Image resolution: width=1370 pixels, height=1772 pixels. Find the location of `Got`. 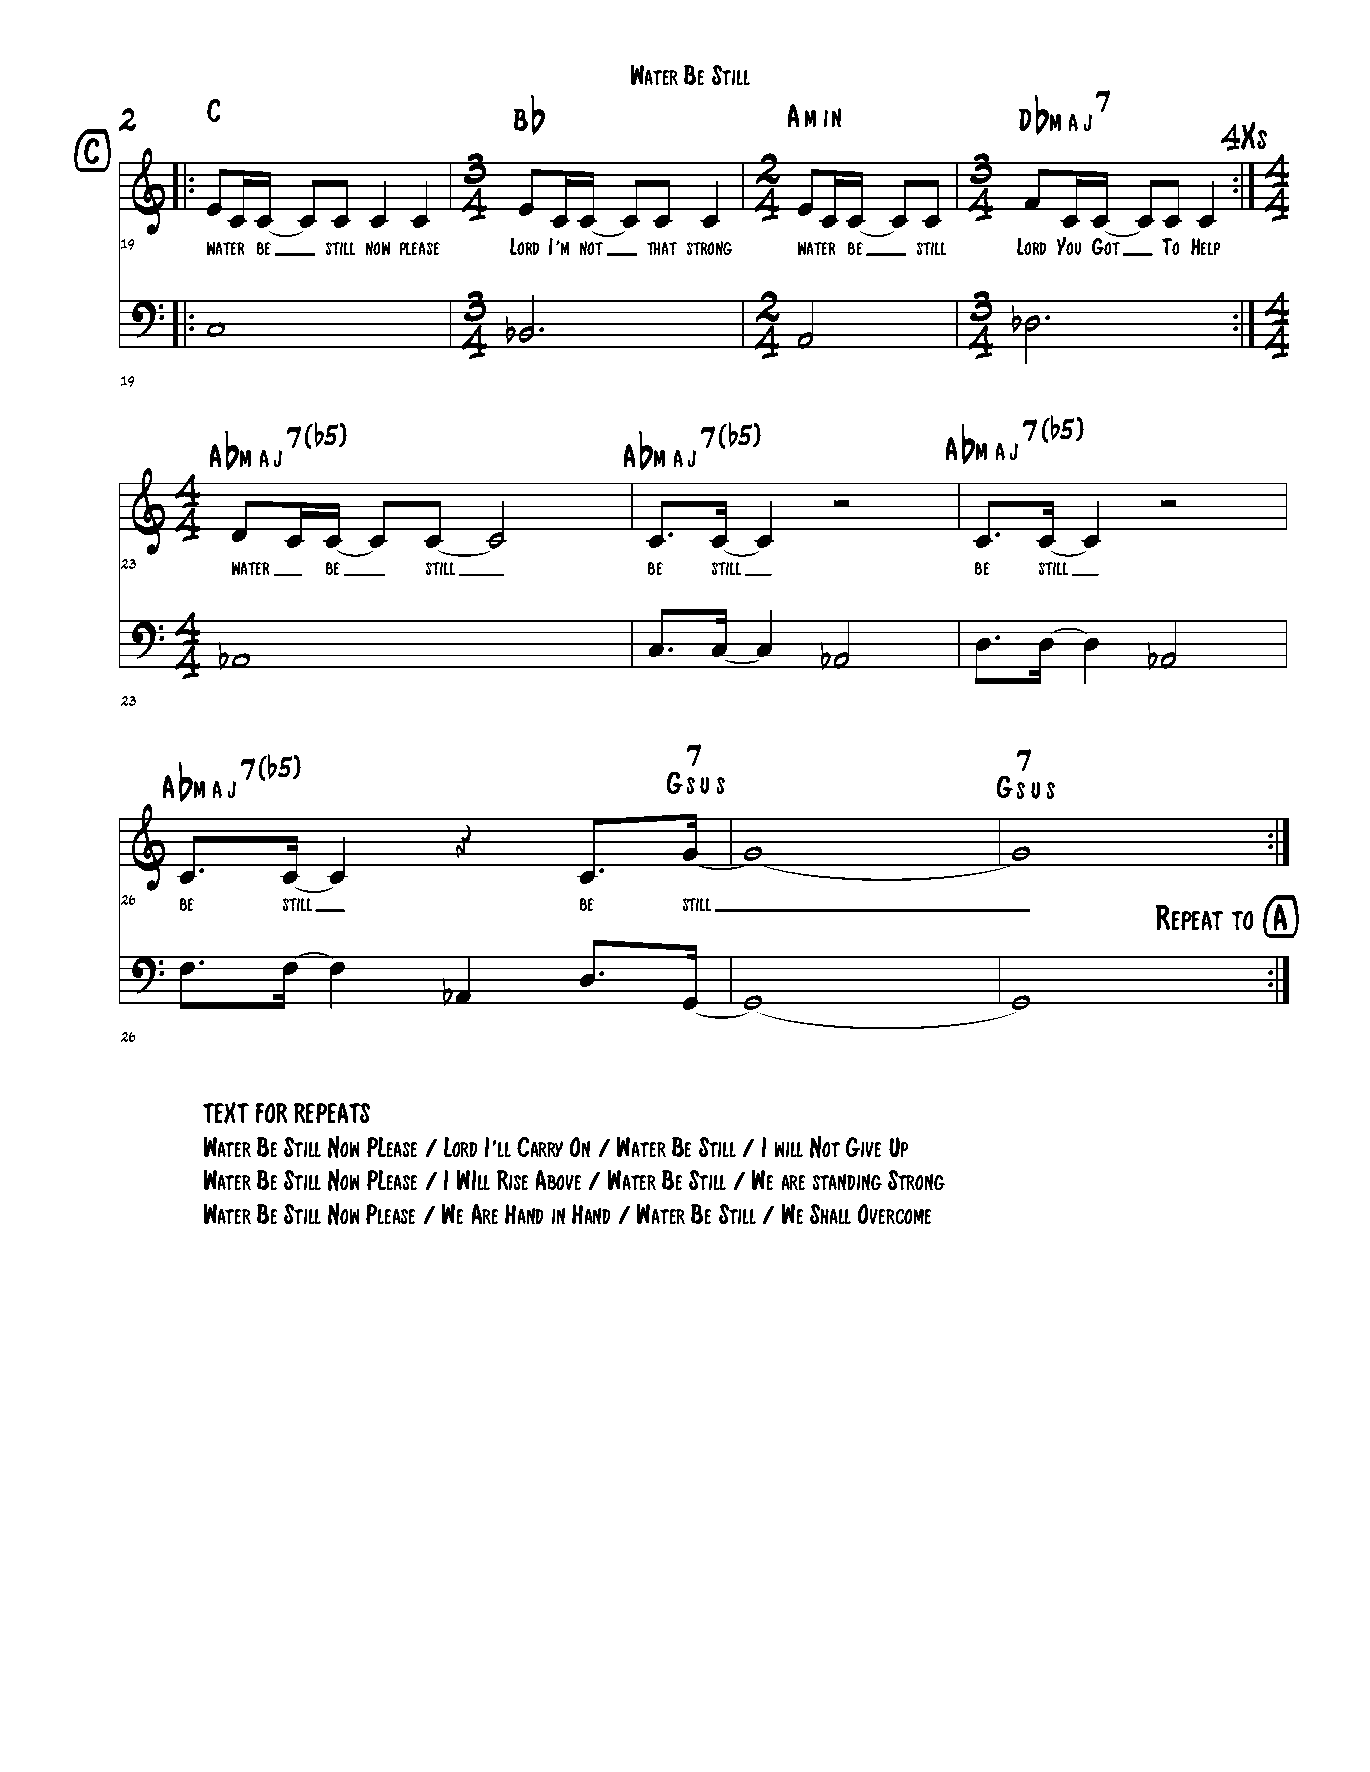

Got is located at coordinates (1107, 245).
